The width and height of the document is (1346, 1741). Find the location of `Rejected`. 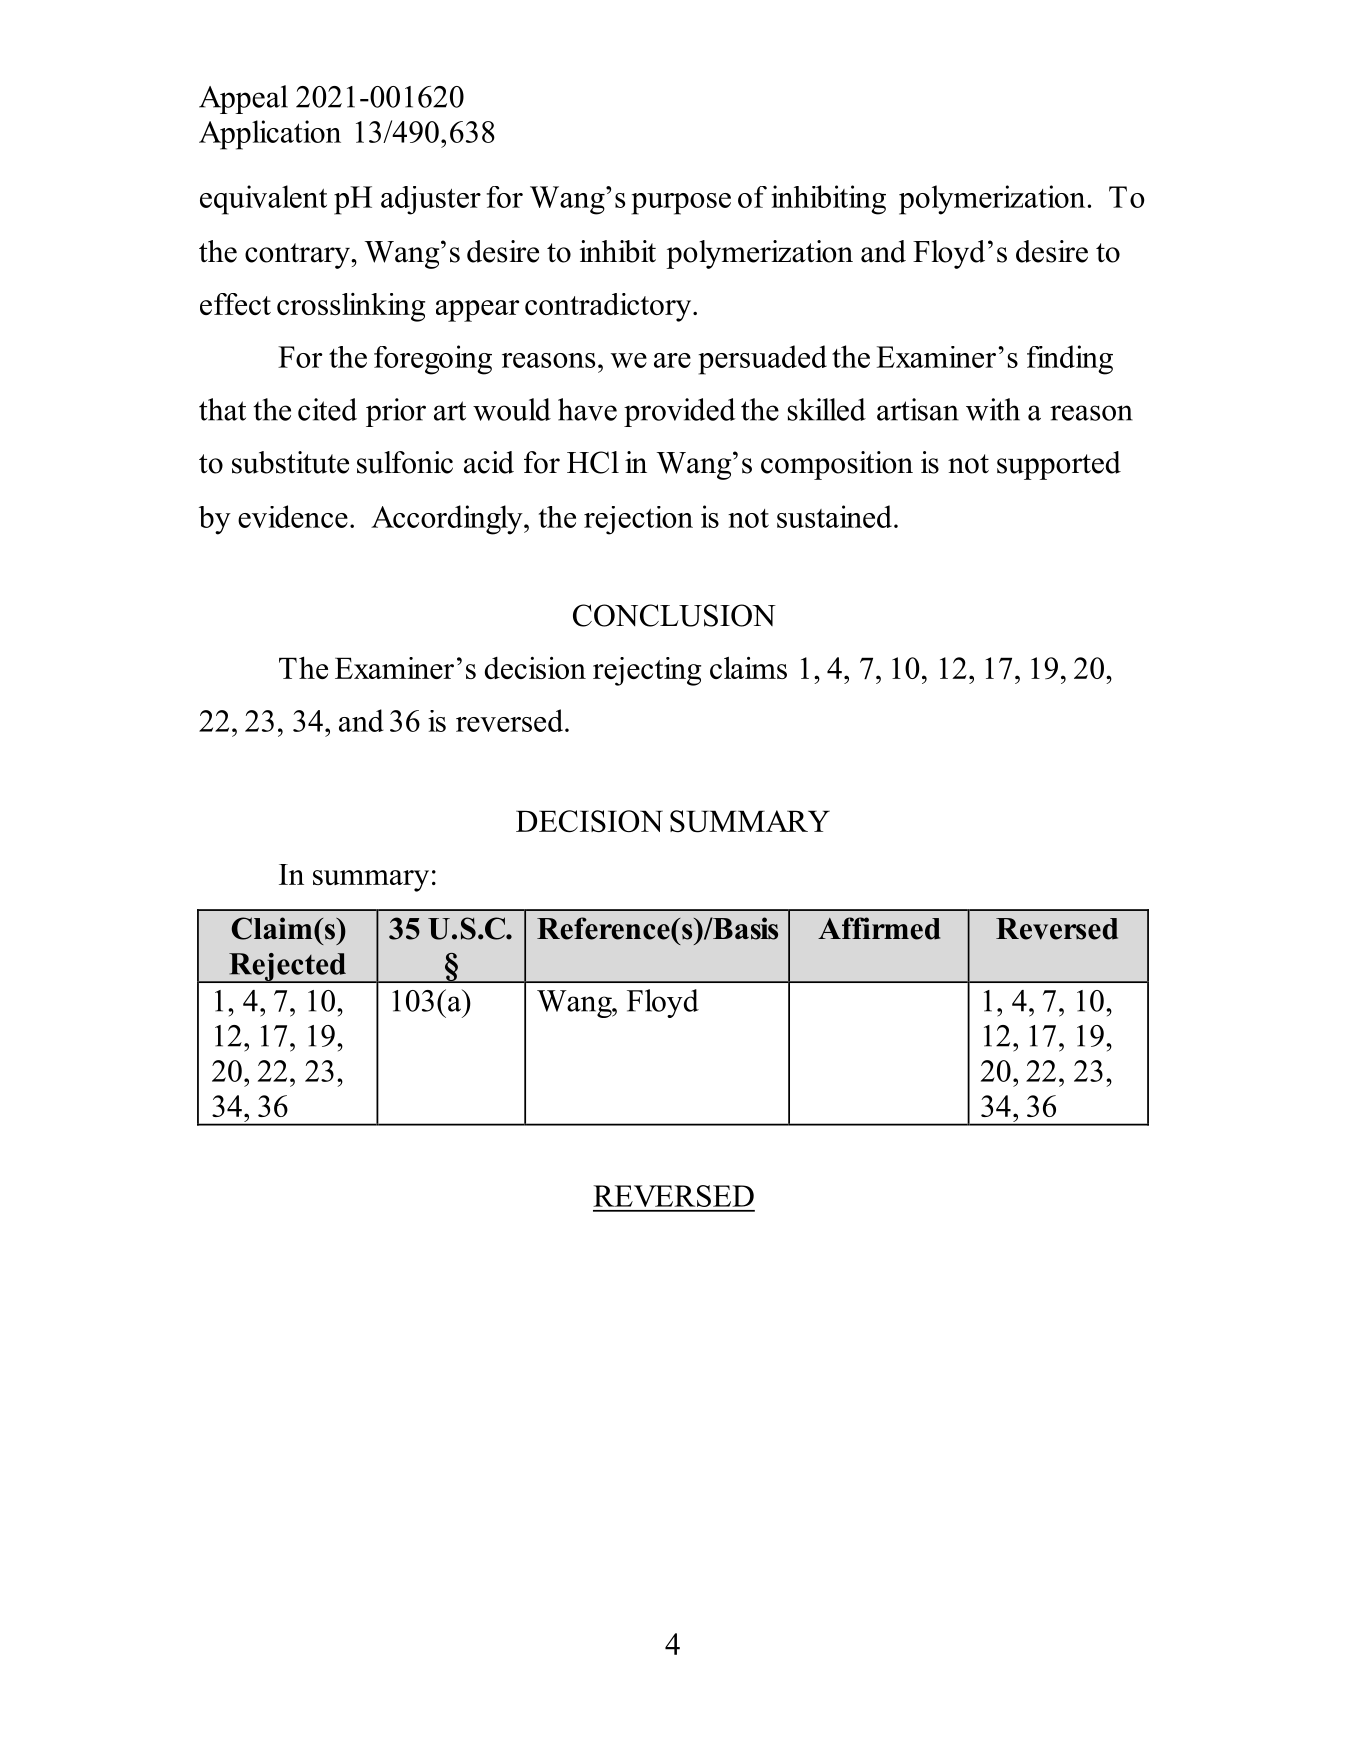

Rejected is located at coordinates (287, 968).
